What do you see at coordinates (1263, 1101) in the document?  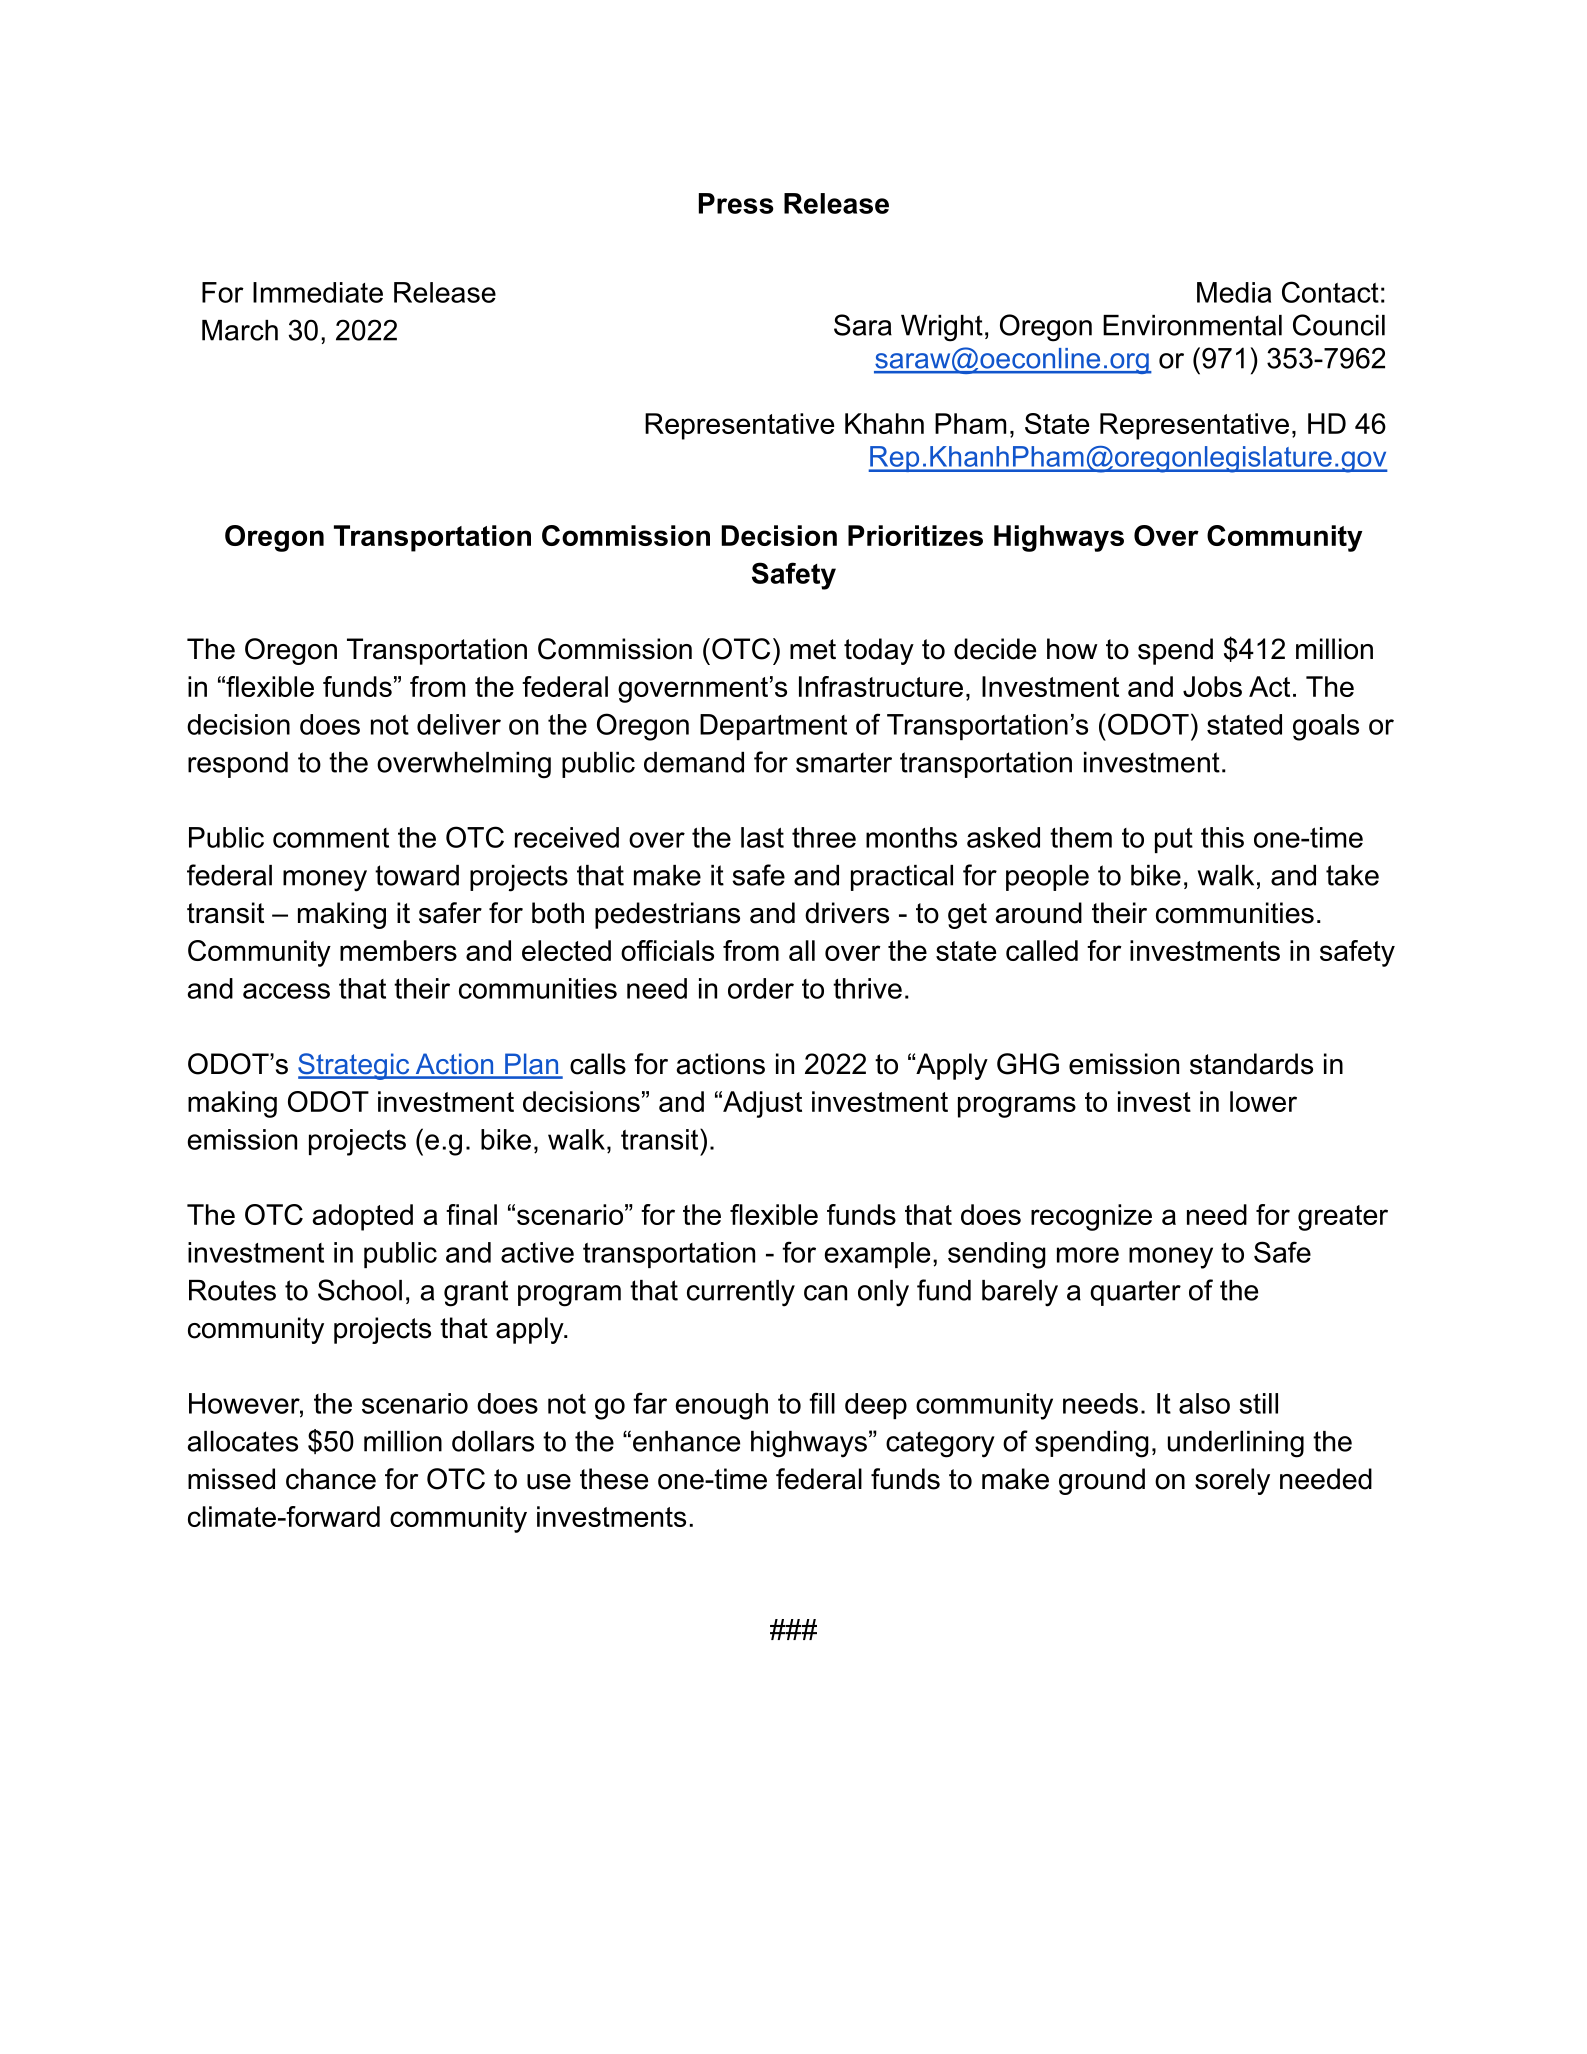 I see `lower` at bounding box center [1263, 1101].
